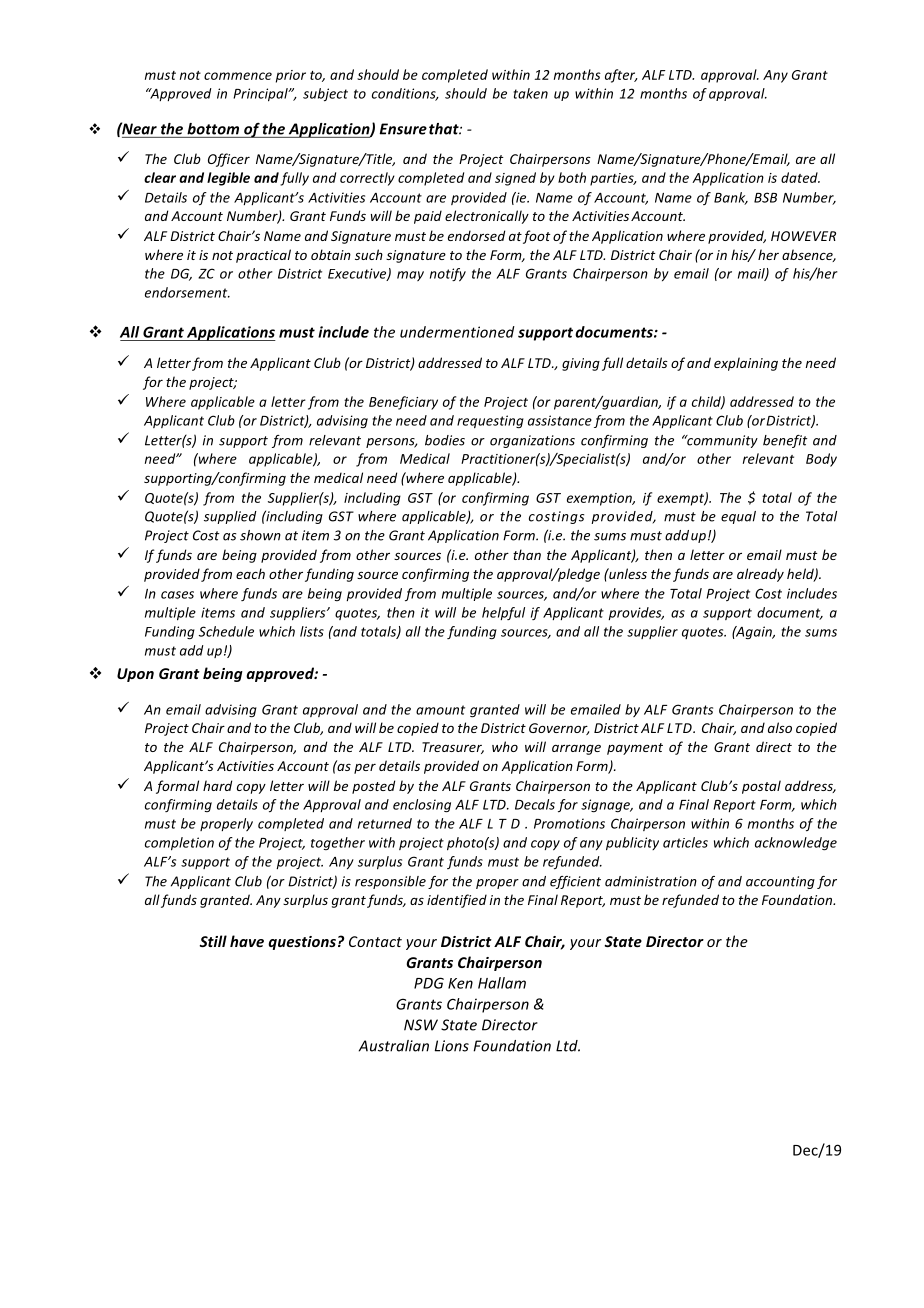  Describe the element at coordinates (230, 517) in the screenshot. I see `supplied` at that location.
